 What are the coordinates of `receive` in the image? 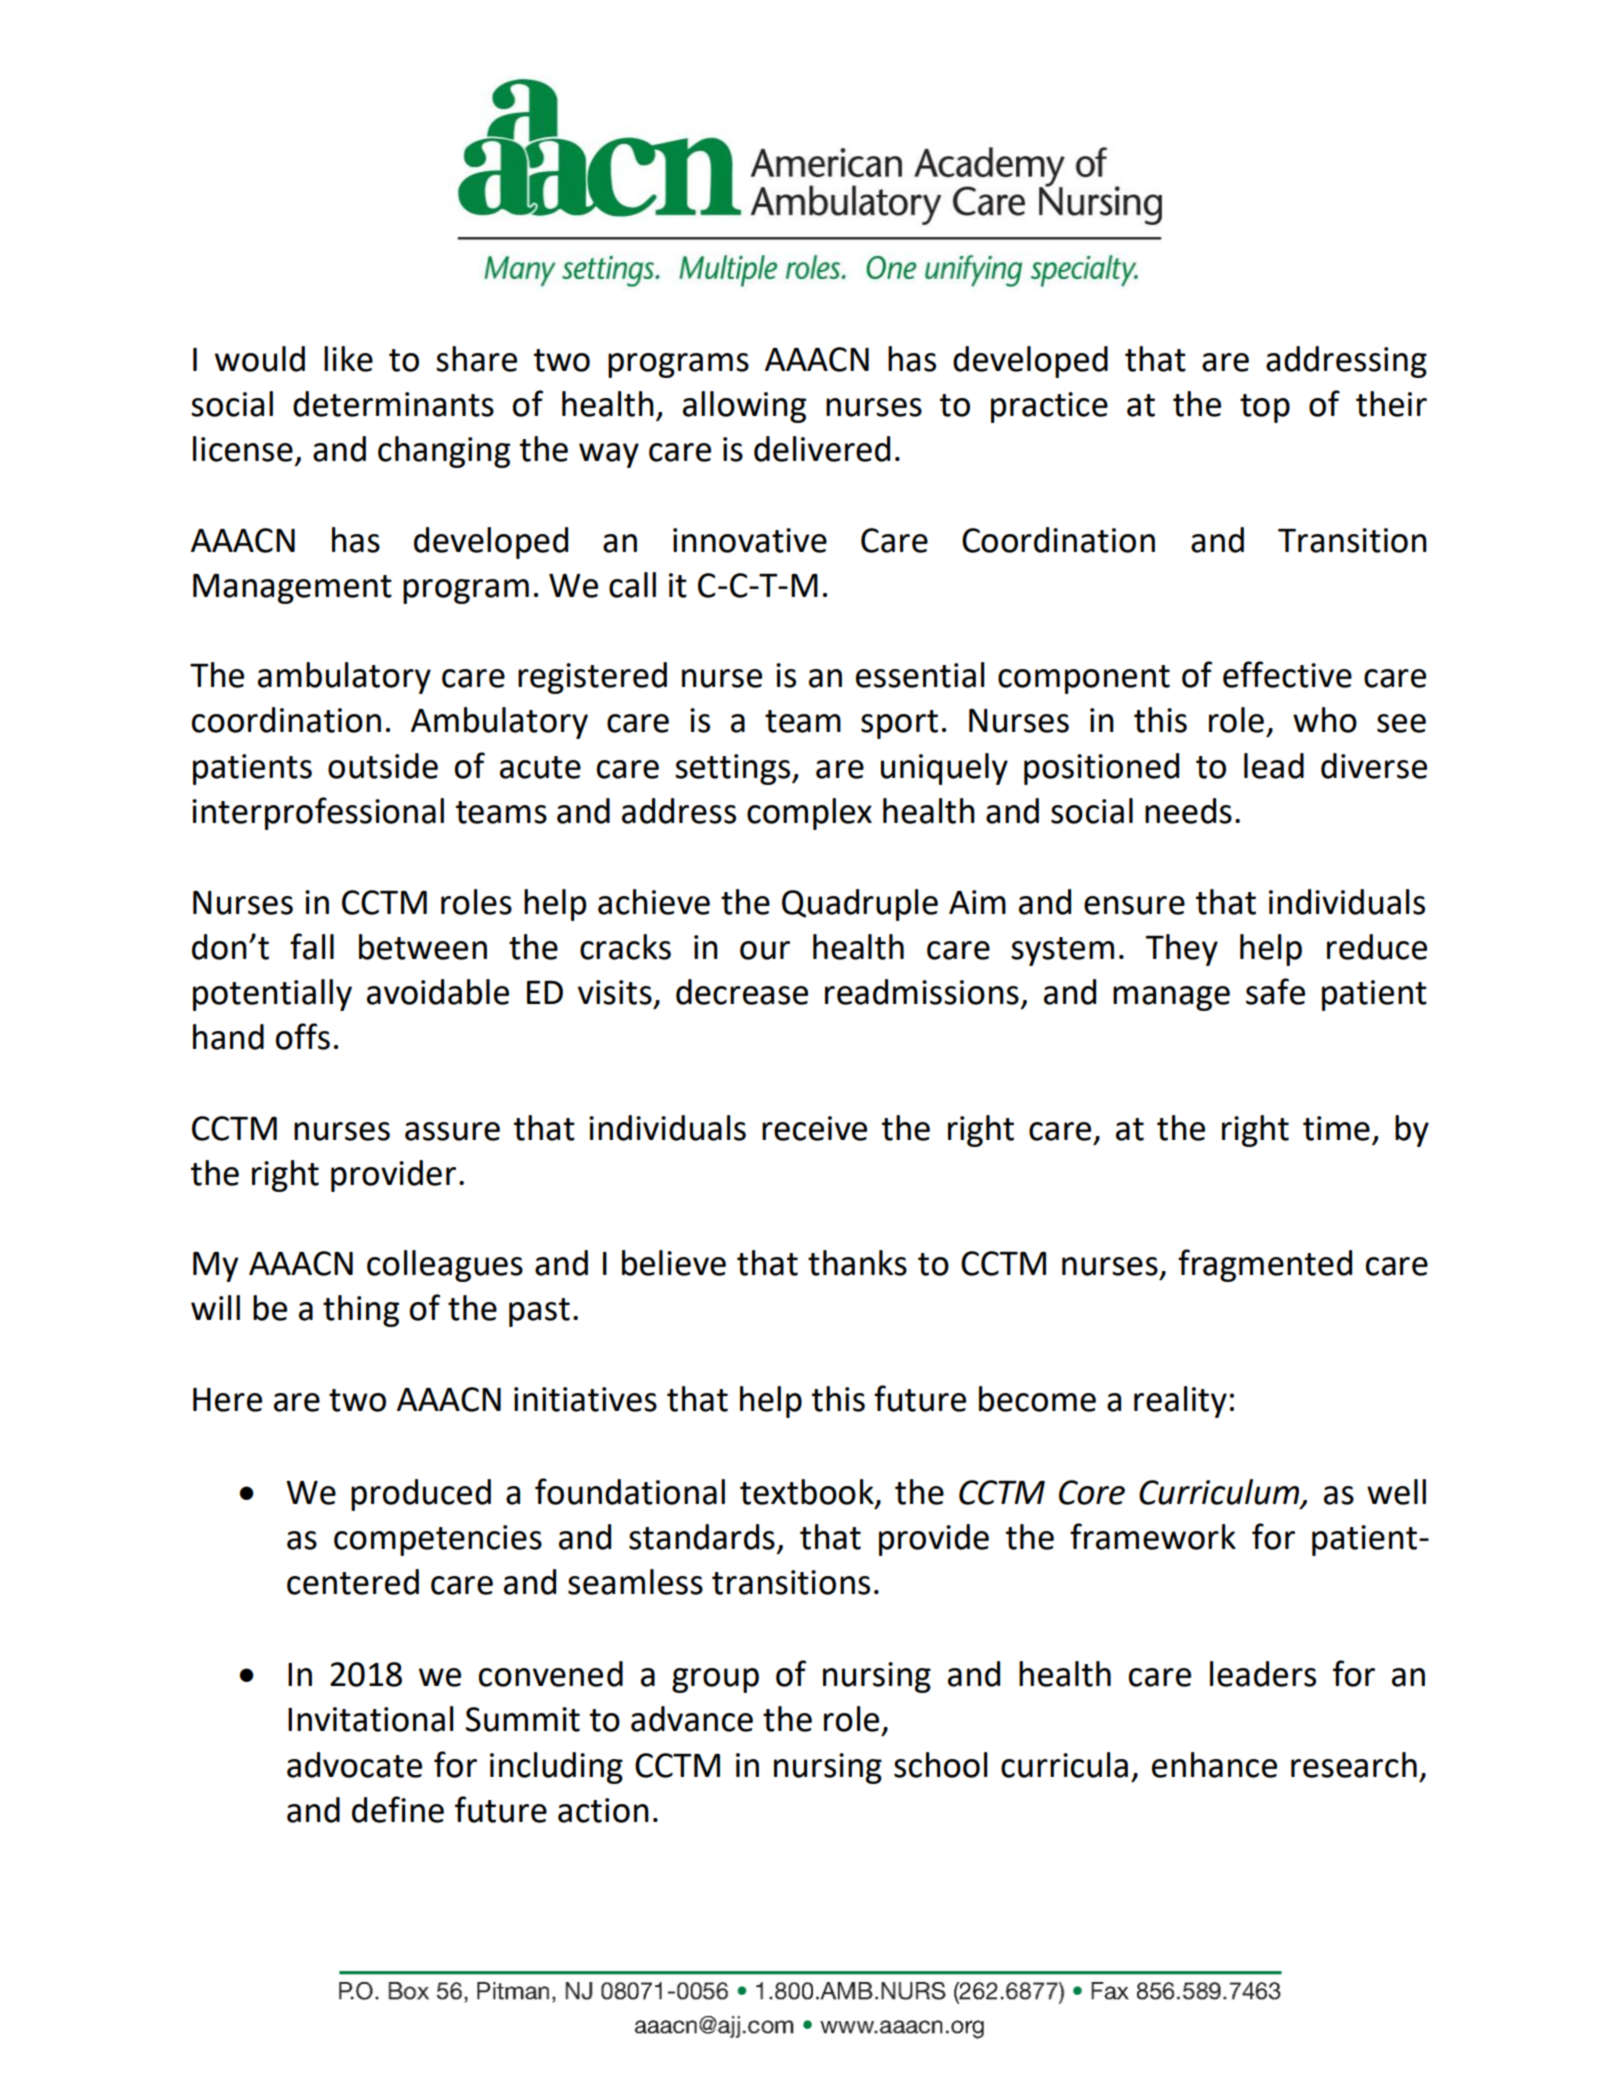 It's located at (814, 1128).
